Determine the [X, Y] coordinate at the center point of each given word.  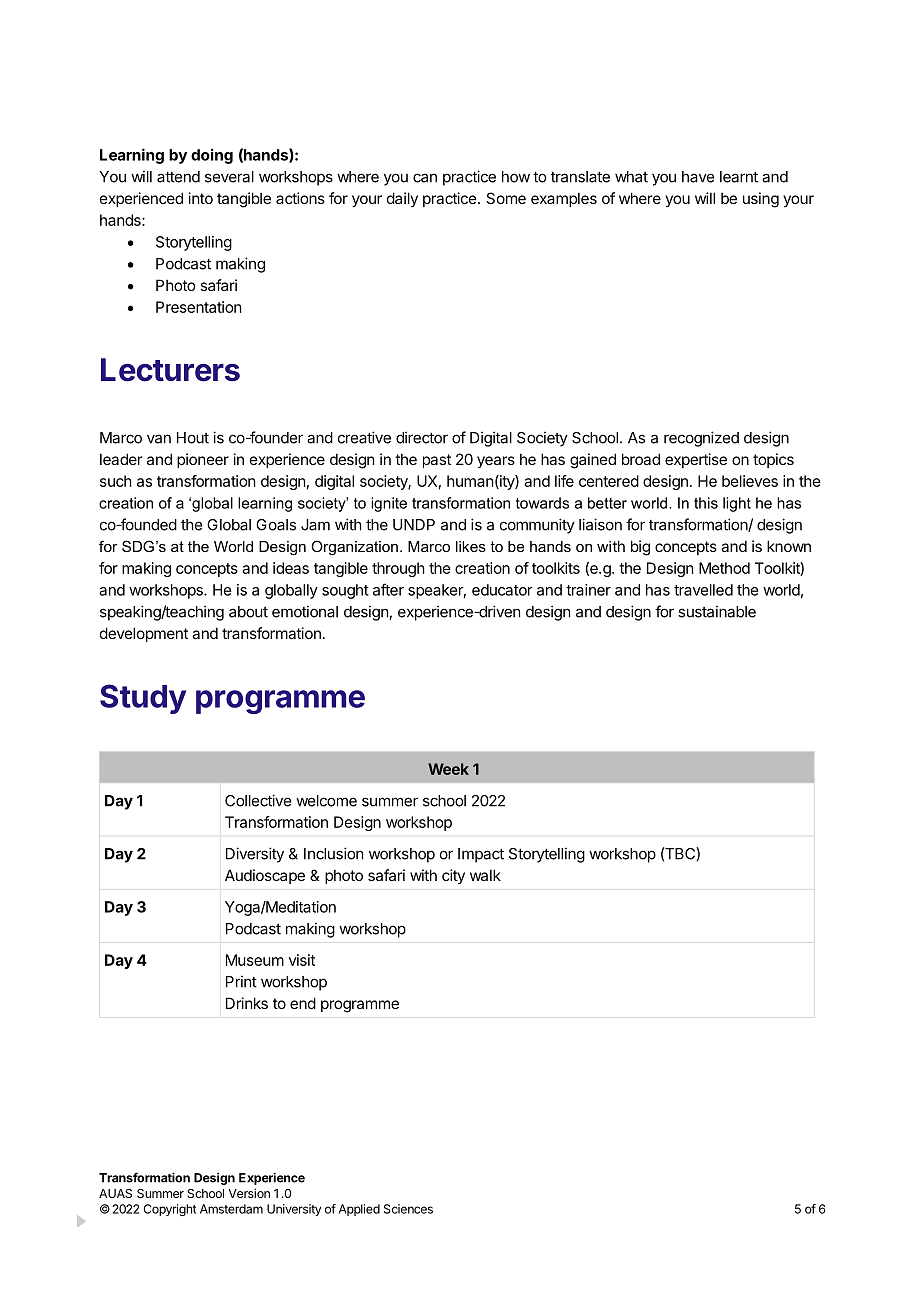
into [201, 198]
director [422, 437]
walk [485, 875]
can [425, 178]
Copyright [170, 1210]
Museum [255, 960]
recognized [701, 439]
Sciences [408, 1209]
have [698, 177]
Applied [359, 1210]
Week [448, 769]
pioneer [203, 460]
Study [143, 699]
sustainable [717, 611]
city [453, 876]
